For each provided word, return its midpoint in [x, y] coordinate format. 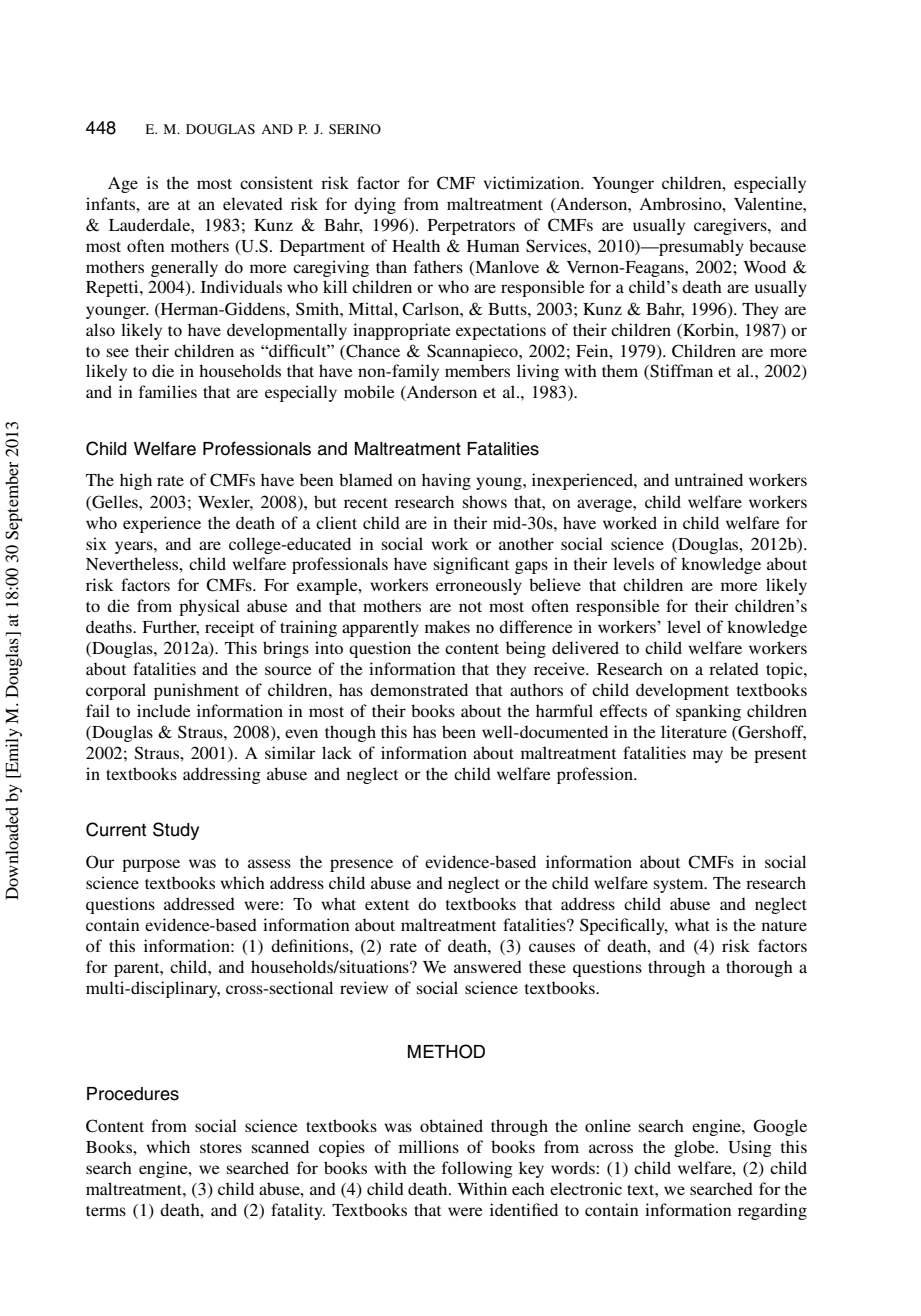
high [136, 481]
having [446, 481]
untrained [709, 479]
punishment [196, 691]
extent [387, 905]
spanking [708, 712]
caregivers [731, 226]
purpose [151, 865]
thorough [759, 968]
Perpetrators [471, 227]
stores [221, 1148]
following [477, 1169]
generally [184, 268]
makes [447, 626]
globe [695, 1148]
